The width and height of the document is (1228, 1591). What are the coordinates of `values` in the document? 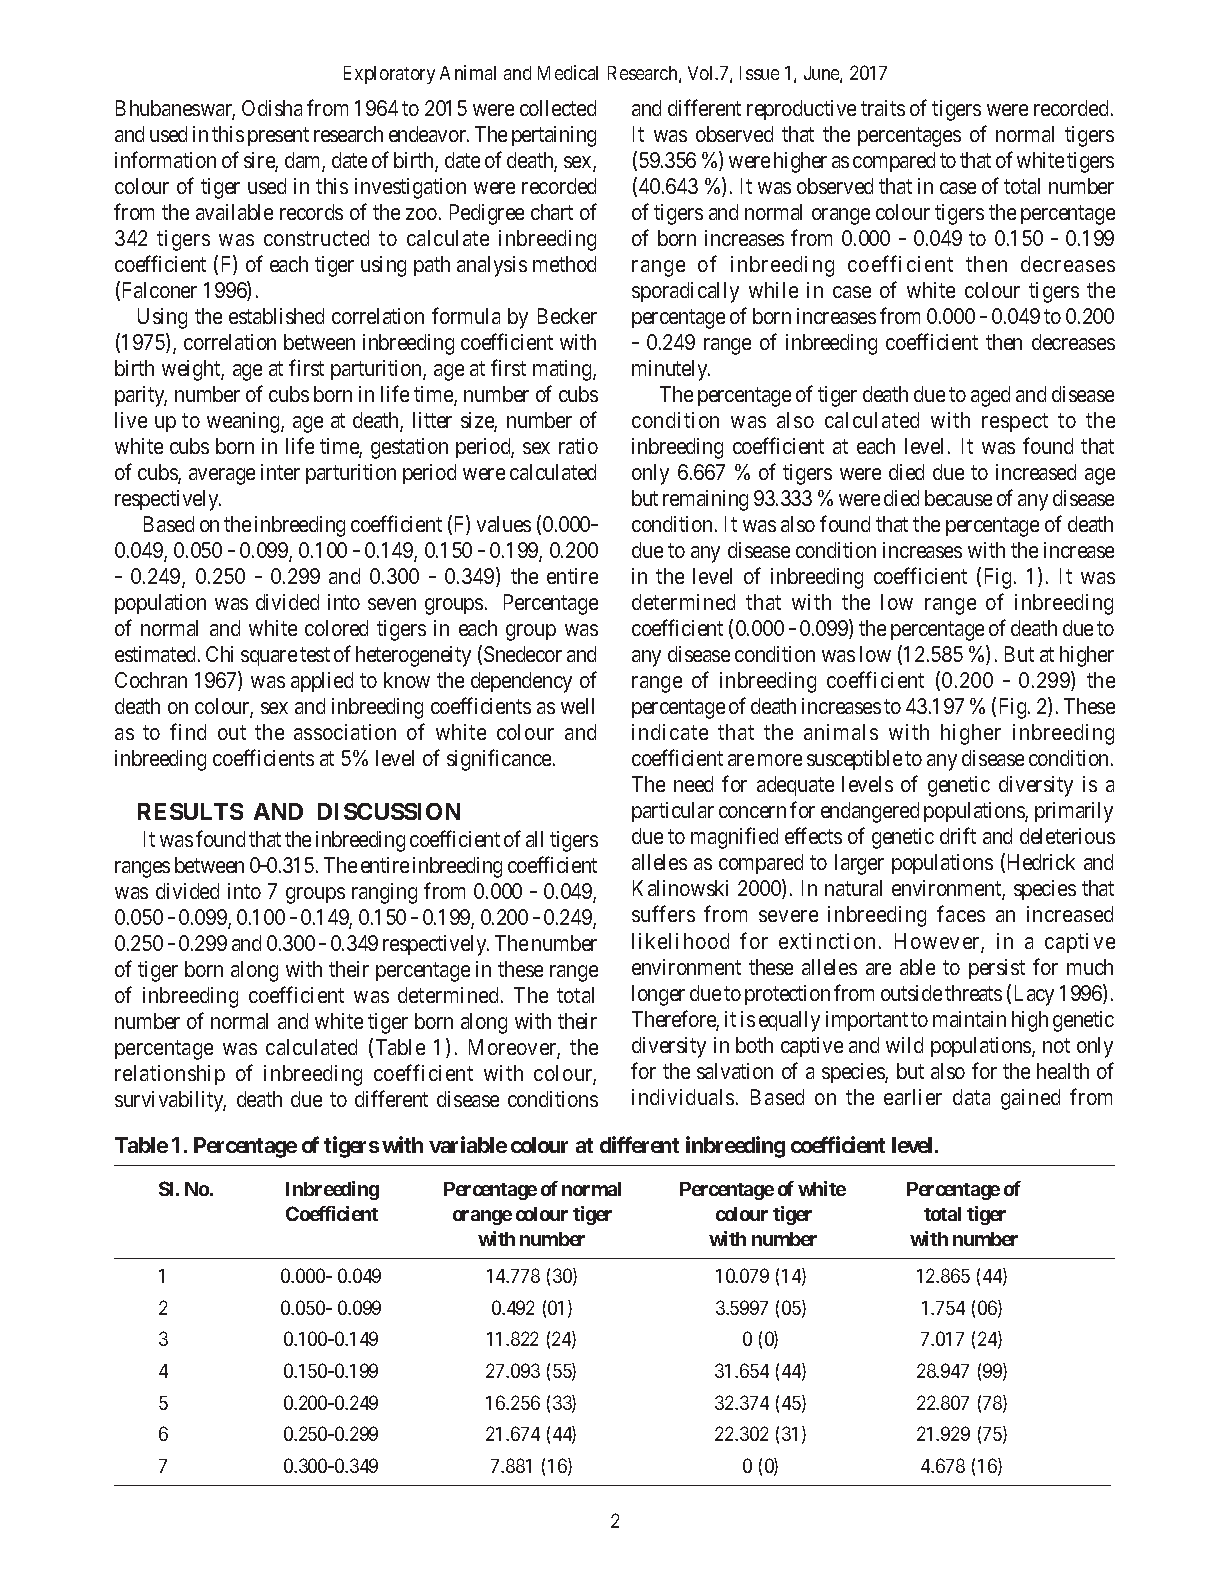 It's located at (504, 524).
